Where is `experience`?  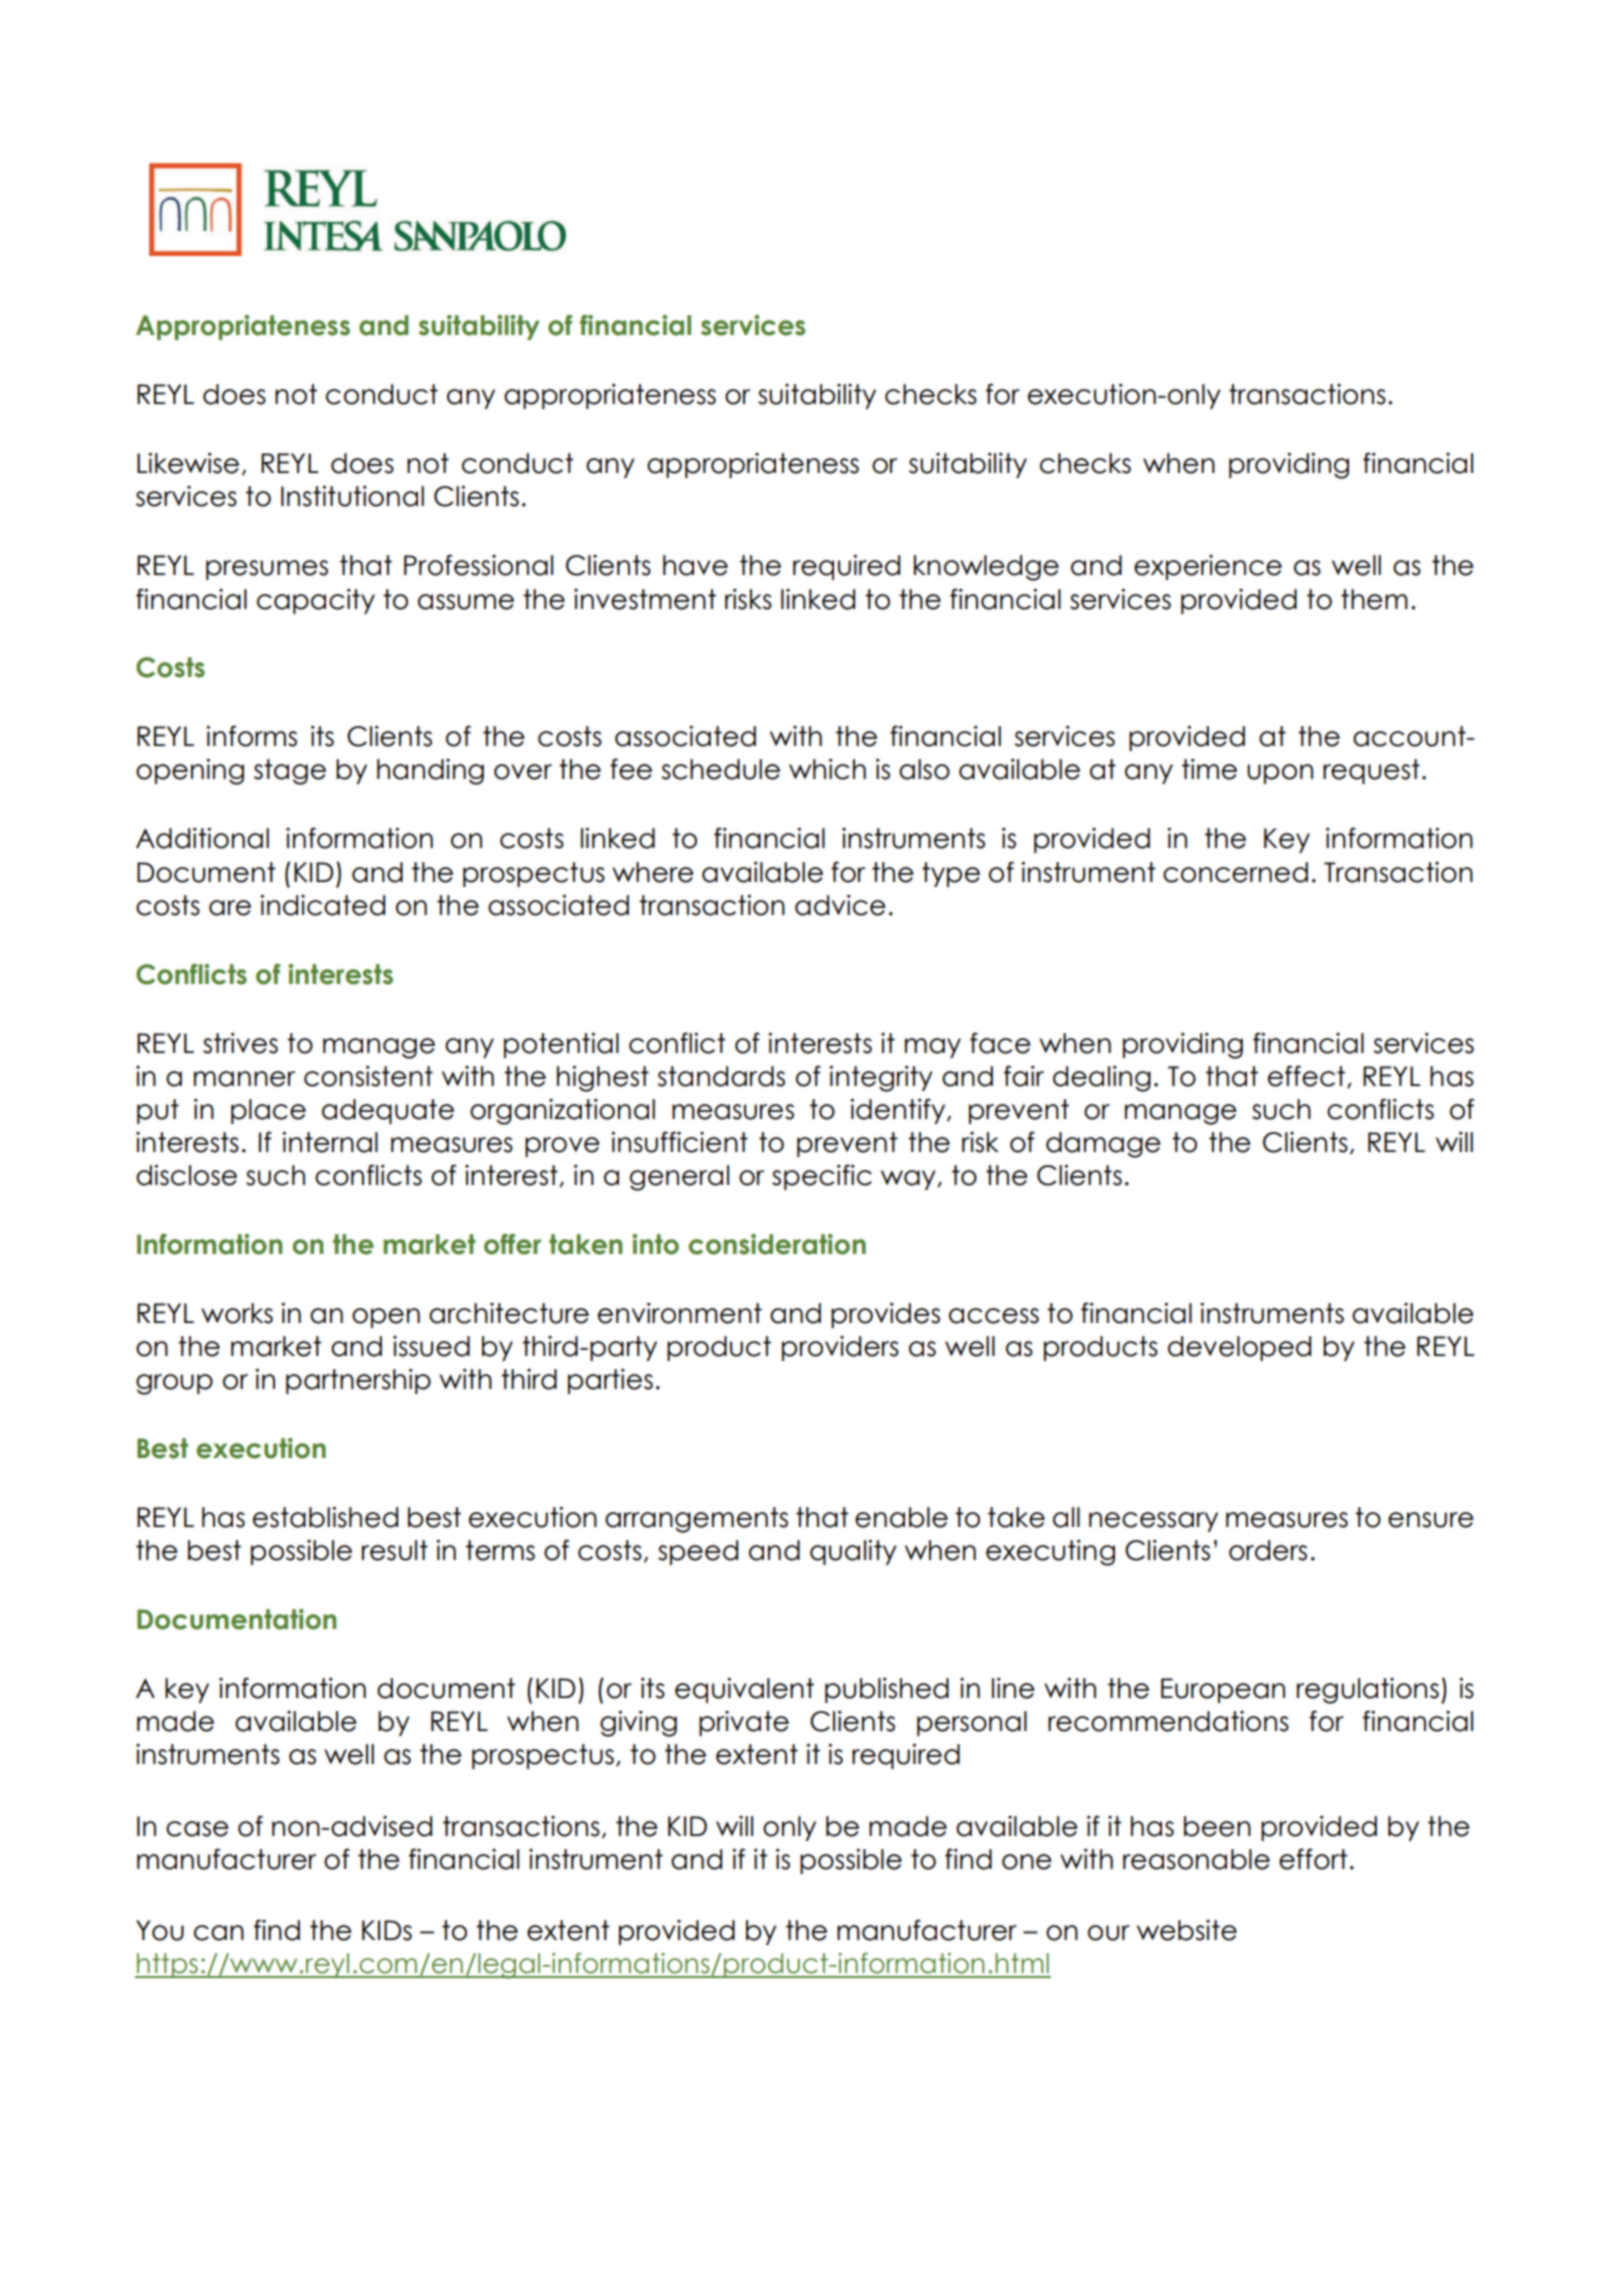
experience is located at coordinates (1208, 567).
